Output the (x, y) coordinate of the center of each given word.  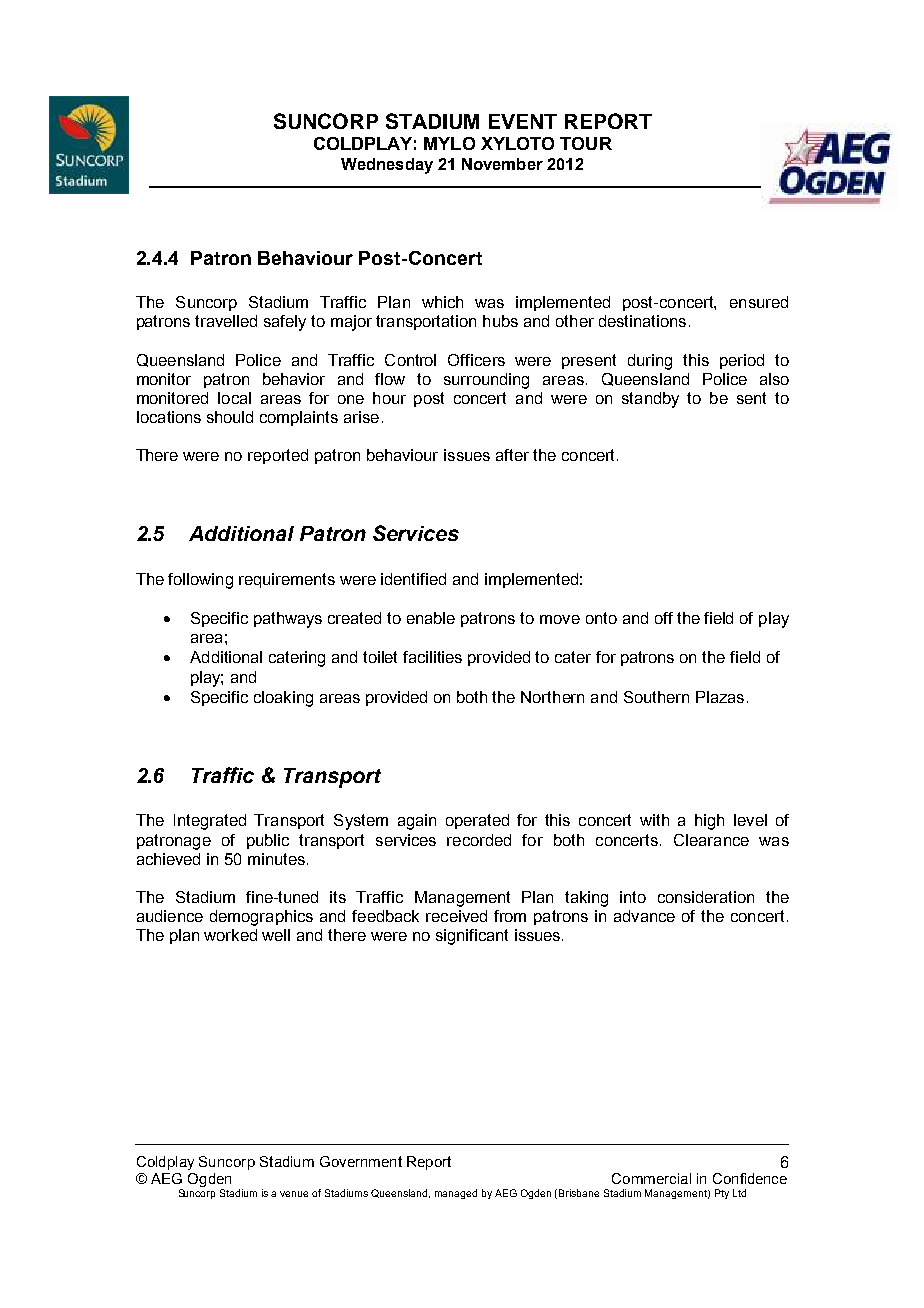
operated (477, 821)
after (512, 455)
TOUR (586, 143)
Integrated (210, 822)
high (709, 822)
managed (456, 1194)
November (502, 164)
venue (294, 1194)
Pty (722, 1194)
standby (650, 400)
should (230, 417)
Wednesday (387, 166)
